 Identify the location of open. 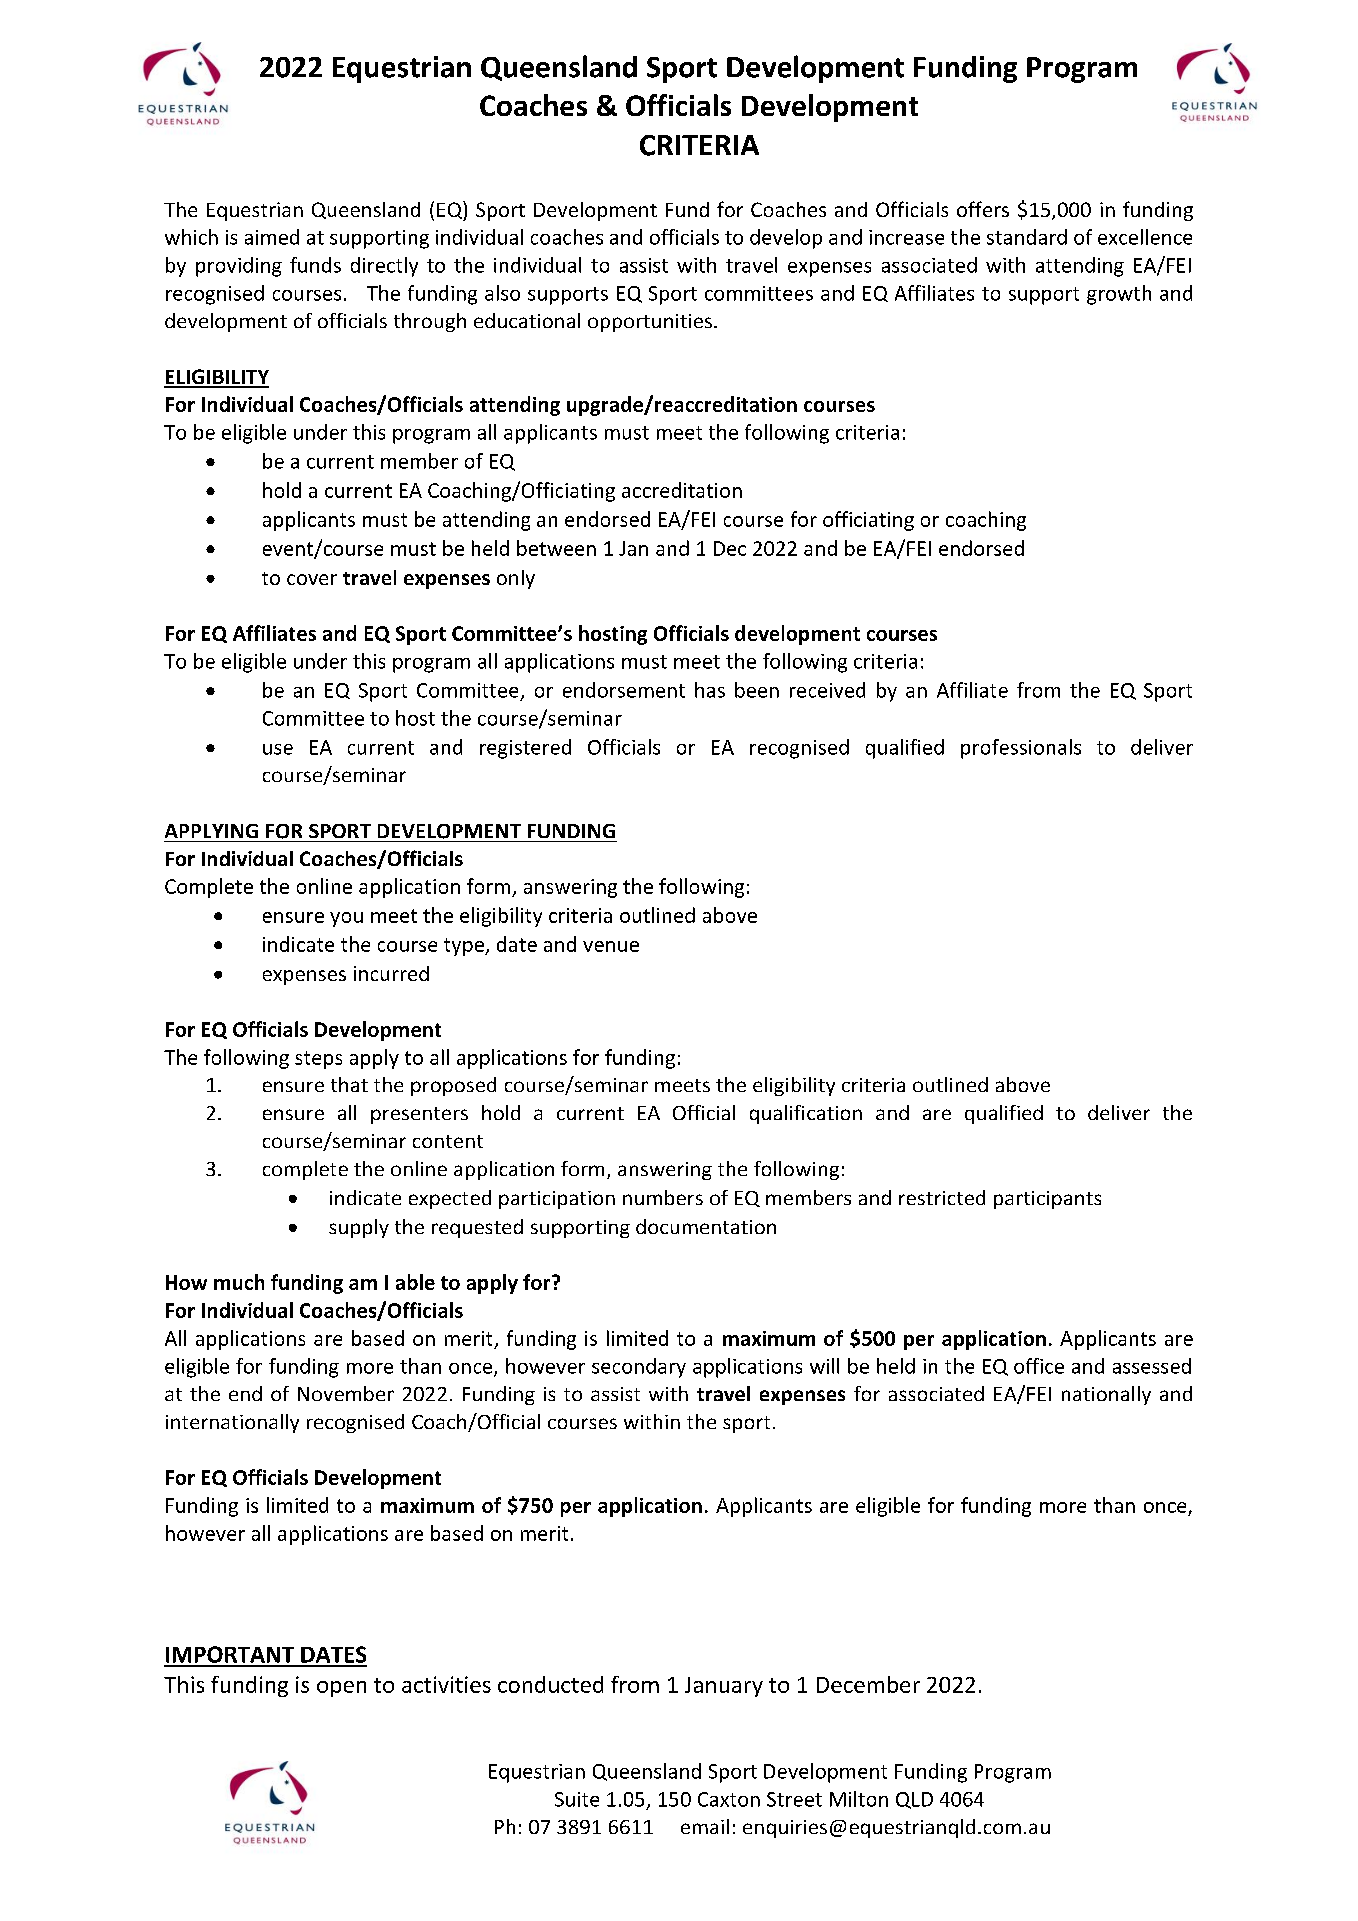
(341, 1689).
